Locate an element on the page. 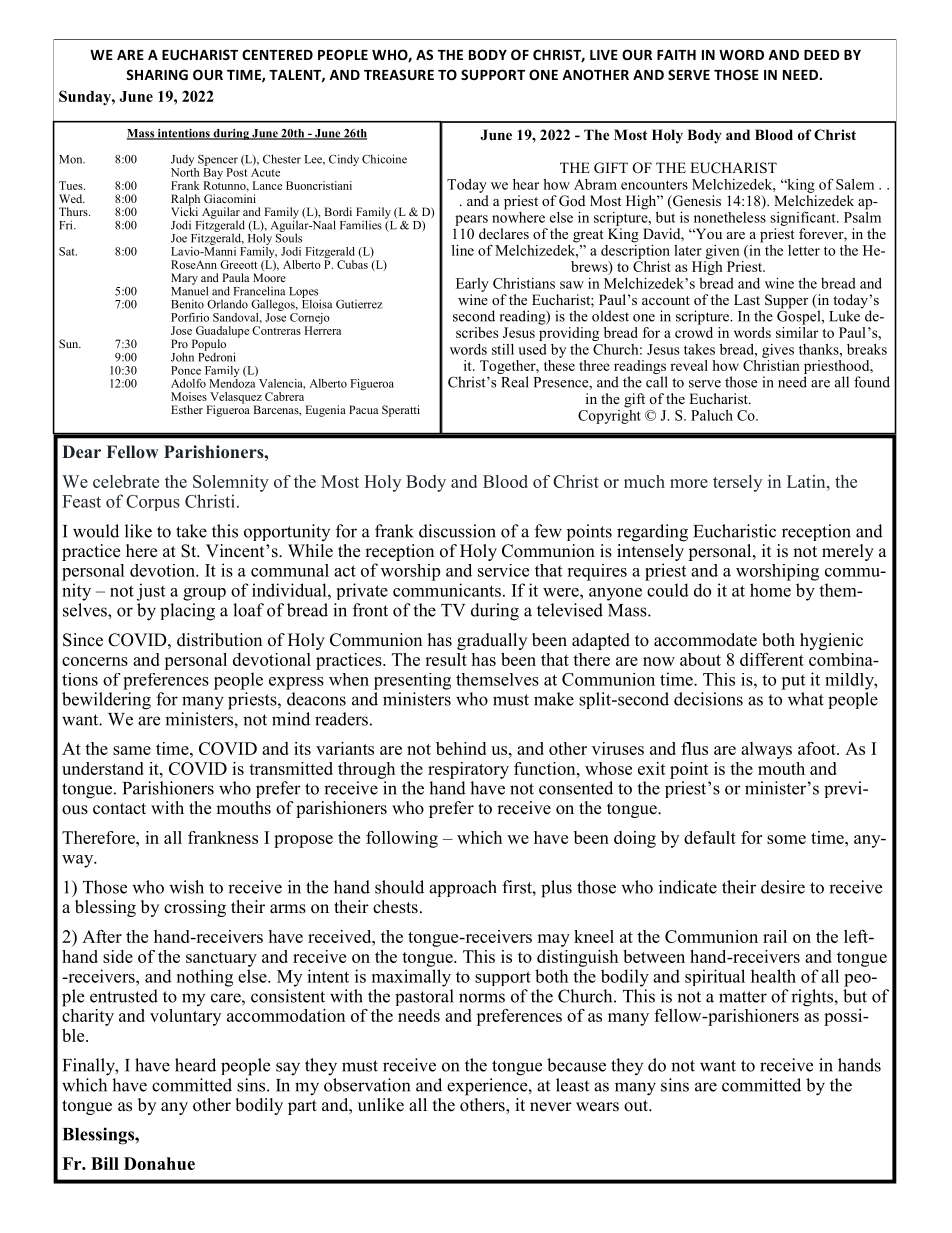 This page has width=952, height=1233. Esther is located at coordinates (187, 409).
